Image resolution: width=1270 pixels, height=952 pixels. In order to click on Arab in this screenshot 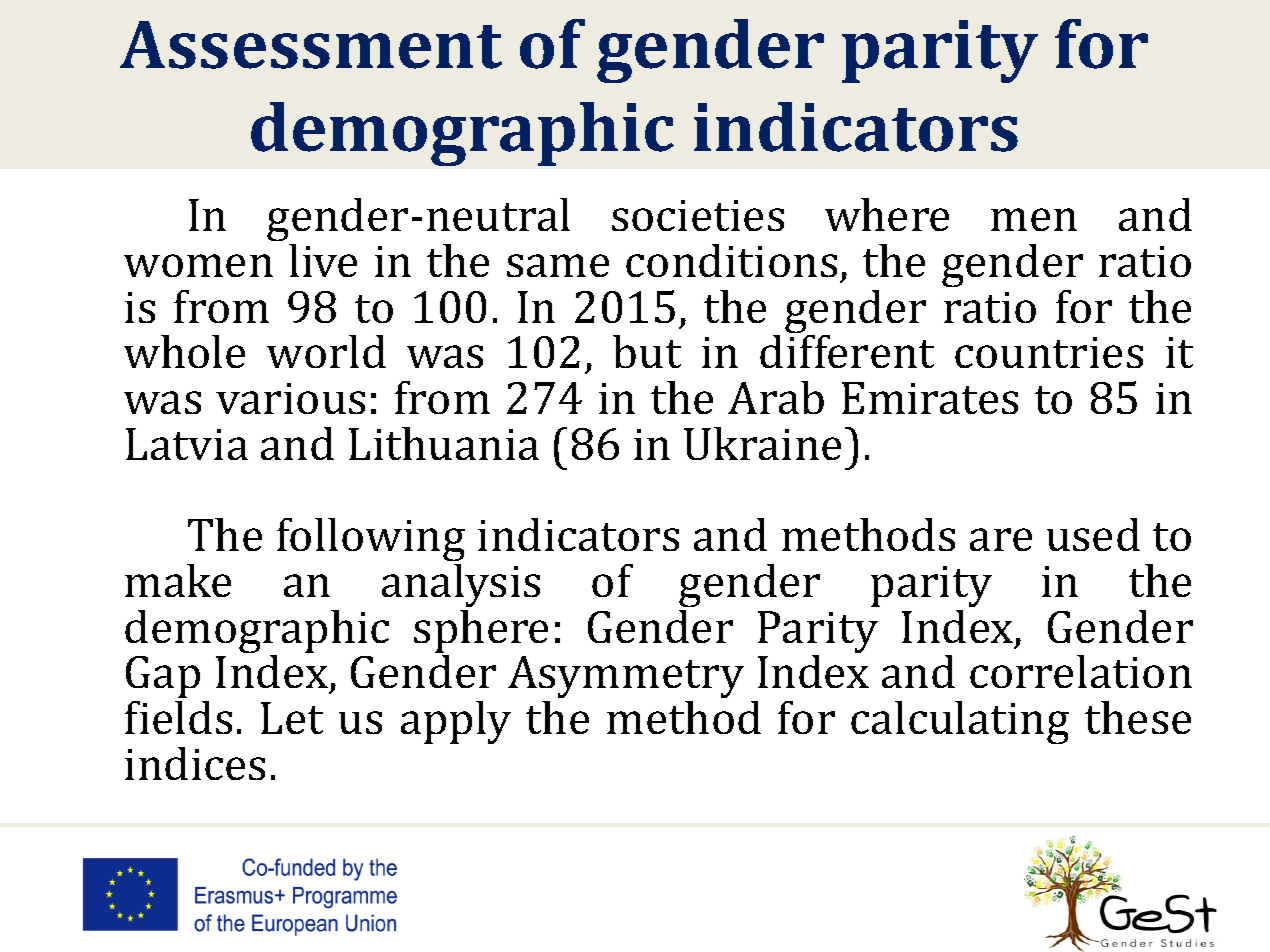, I will do `click(776, 397)`.
